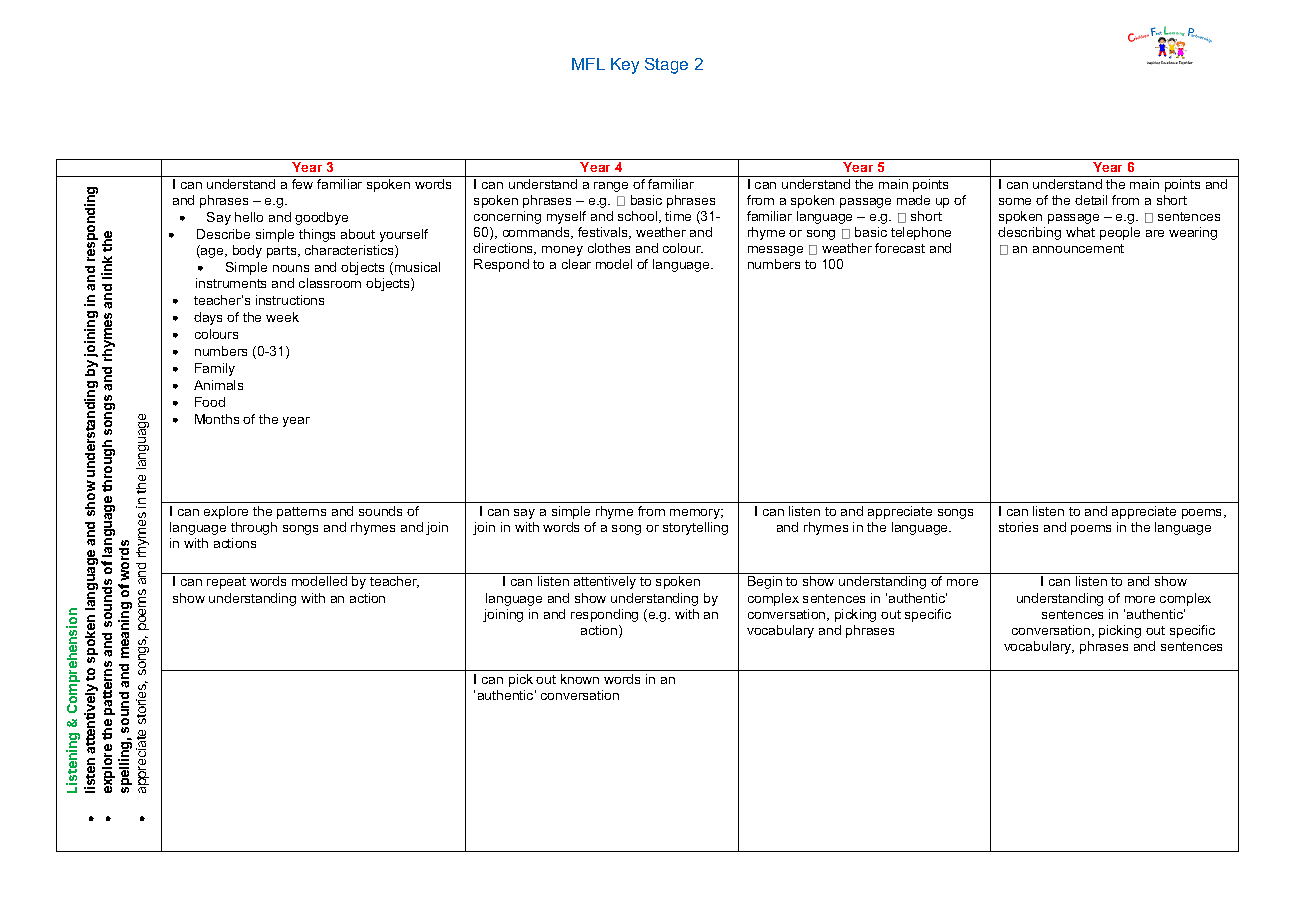  I want to click on Key, so click(625, 66).
